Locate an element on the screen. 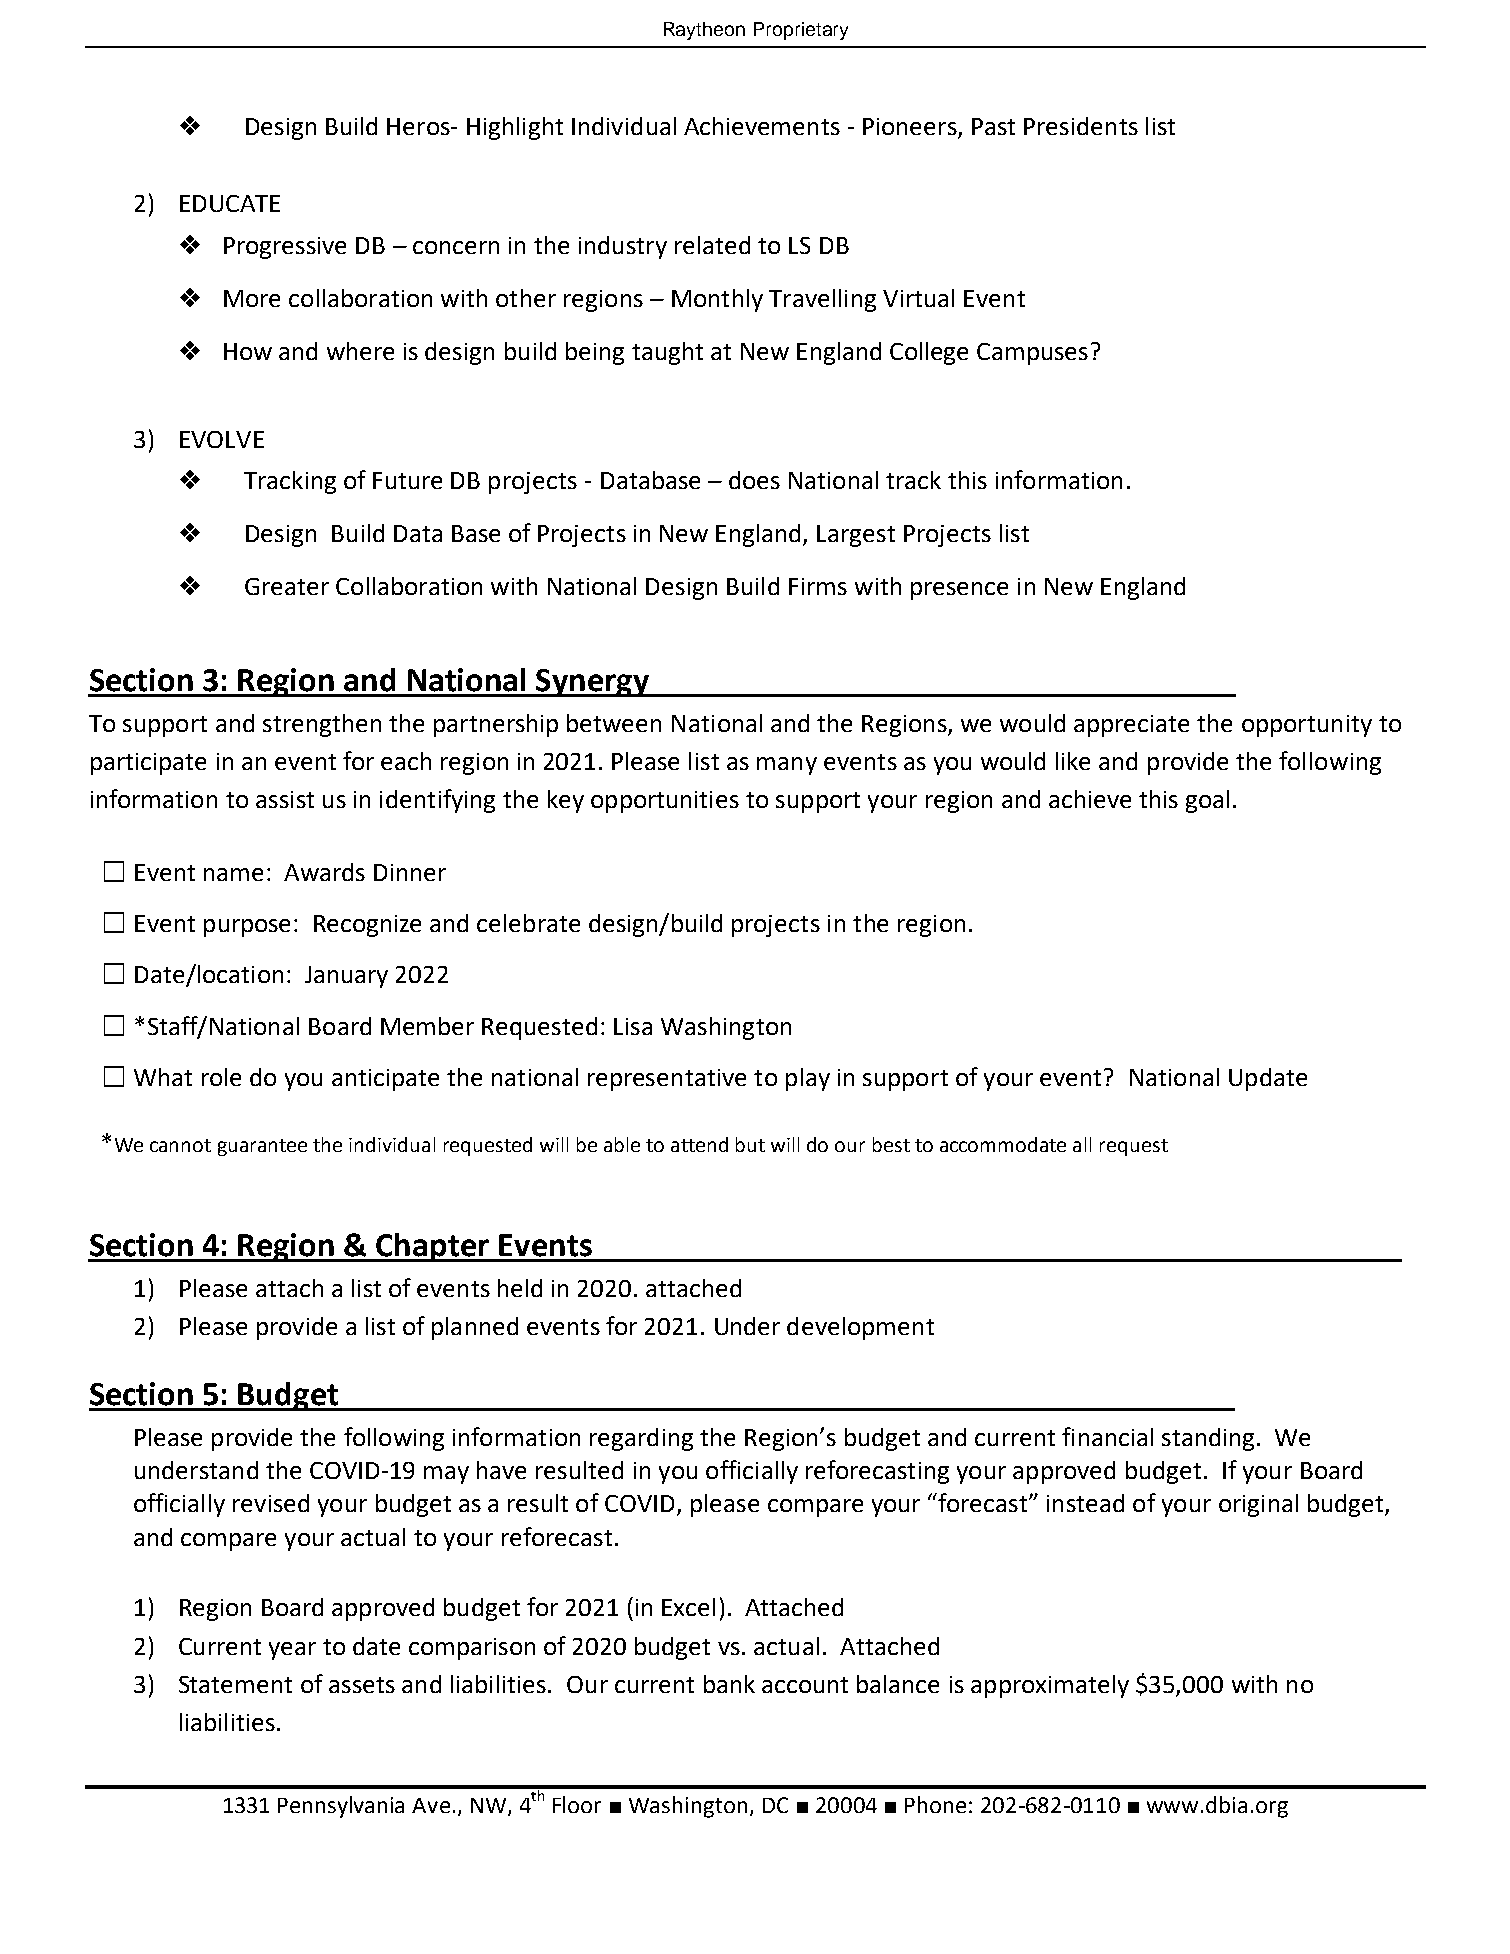  Presidents is located at coordinates (1081, 126).
